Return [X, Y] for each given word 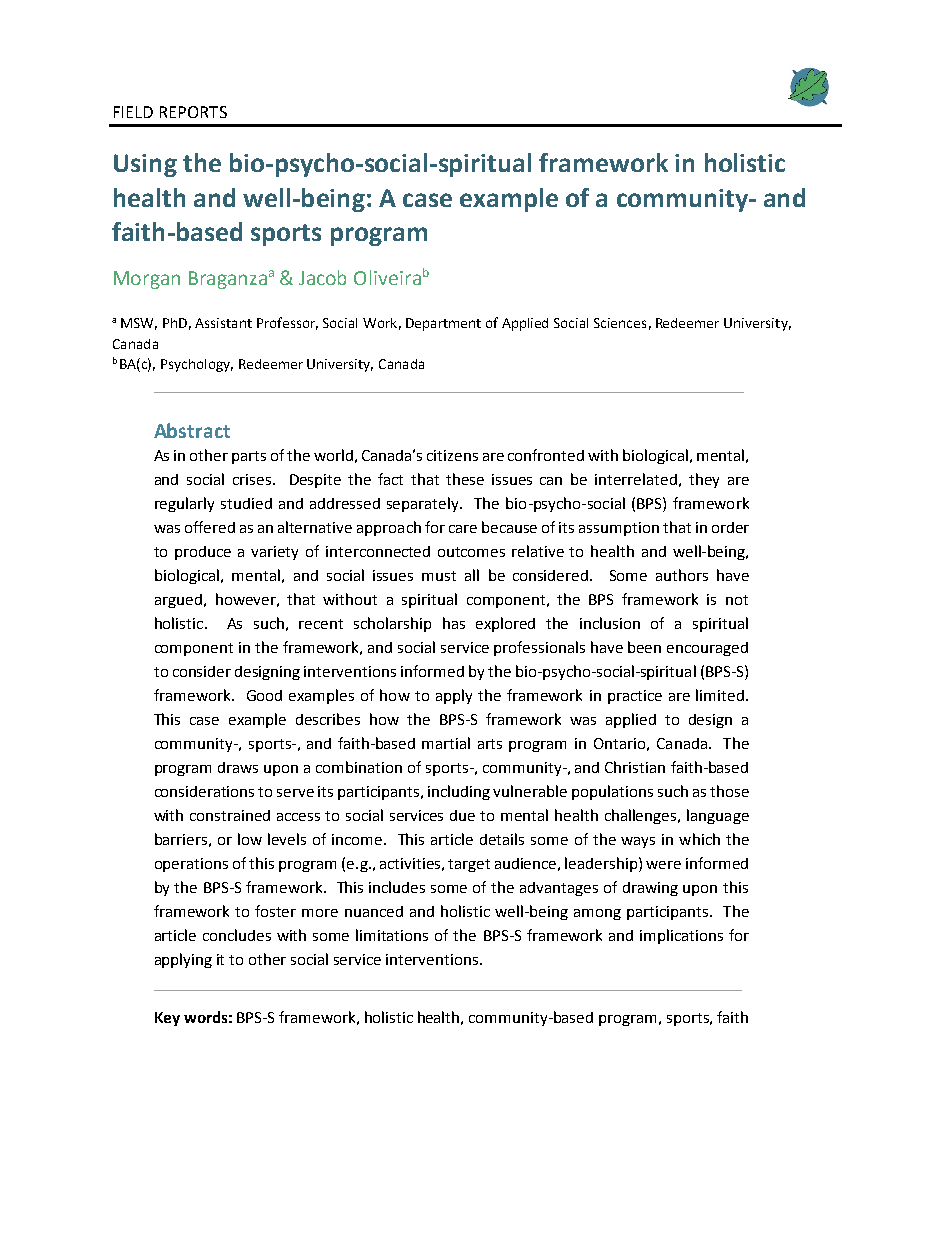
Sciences [620, 323]
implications [681, 936]
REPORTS [193, 112]
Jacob [322, 277]
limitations [392, 935]
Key [167, 1019]
